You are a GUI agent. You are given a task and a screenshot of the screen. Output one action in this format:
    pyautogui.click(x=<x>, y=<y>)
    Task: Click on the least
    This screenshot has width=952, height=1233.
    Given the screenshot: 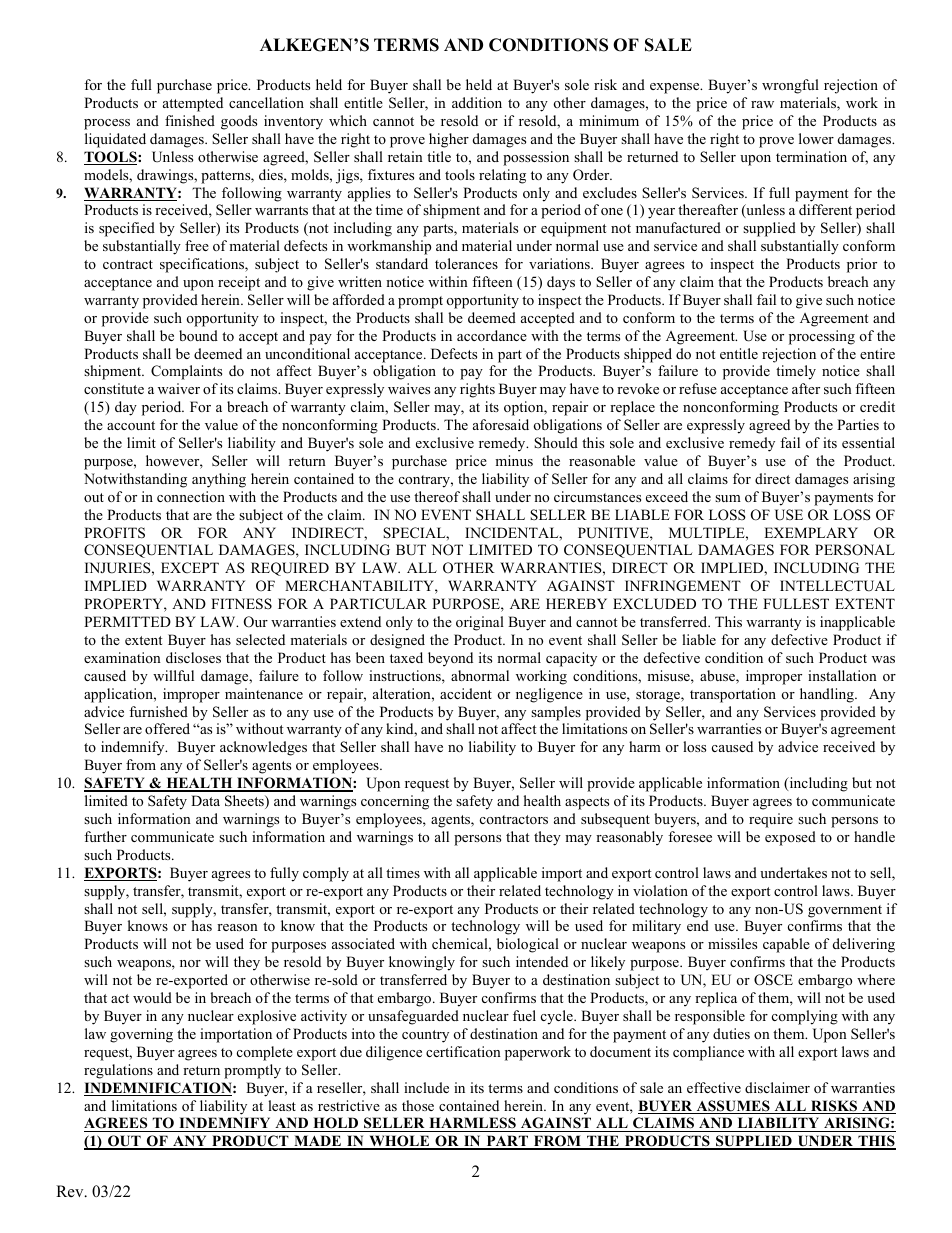 What is the action you would take?
    pyautogui.click(x=282, y=1105)
